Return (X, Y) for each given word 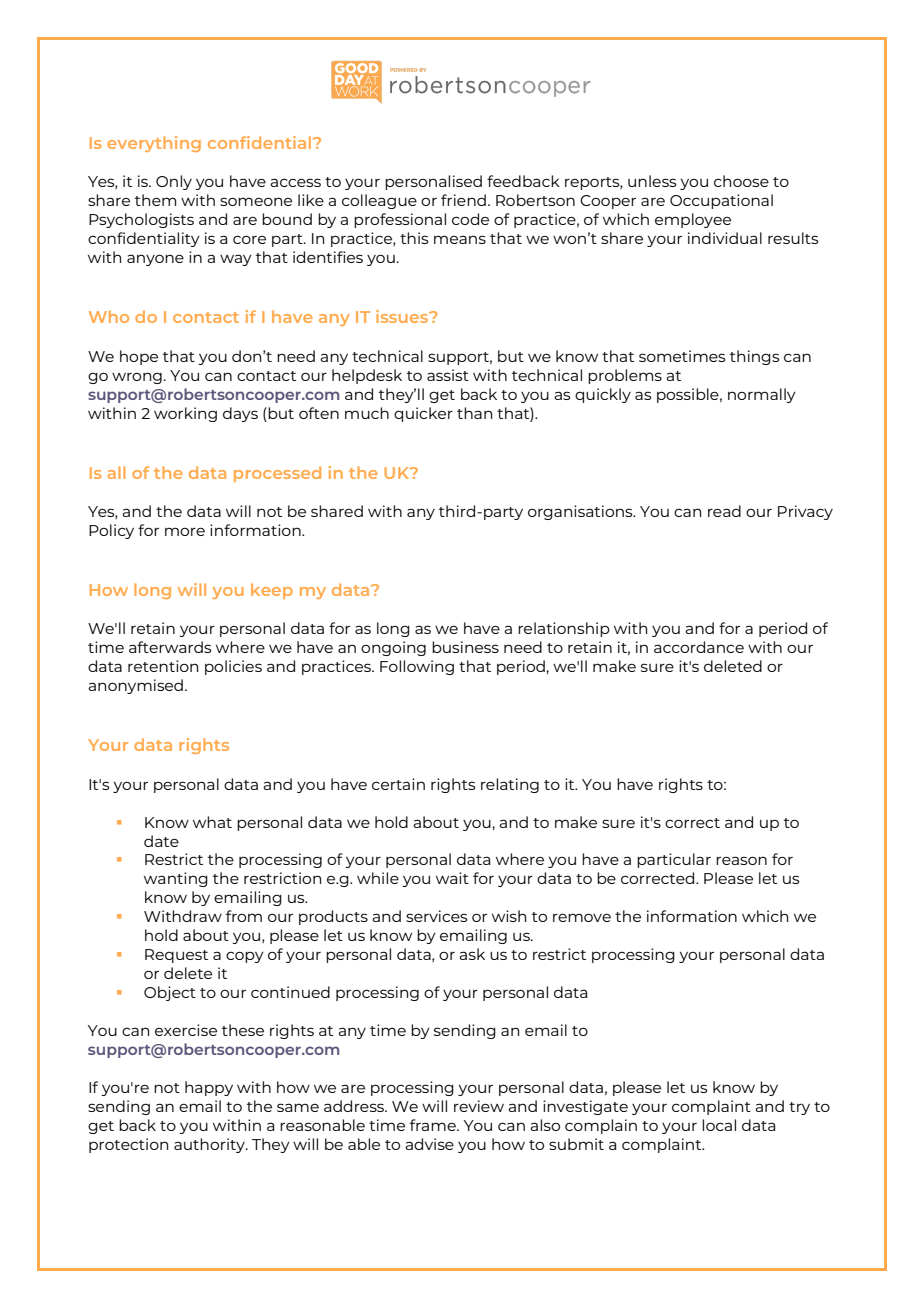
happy (209, 1088)
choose (741, 181)
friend (463, 200)
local (719, 1125)
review (479, 1106)
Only (174, 182)
